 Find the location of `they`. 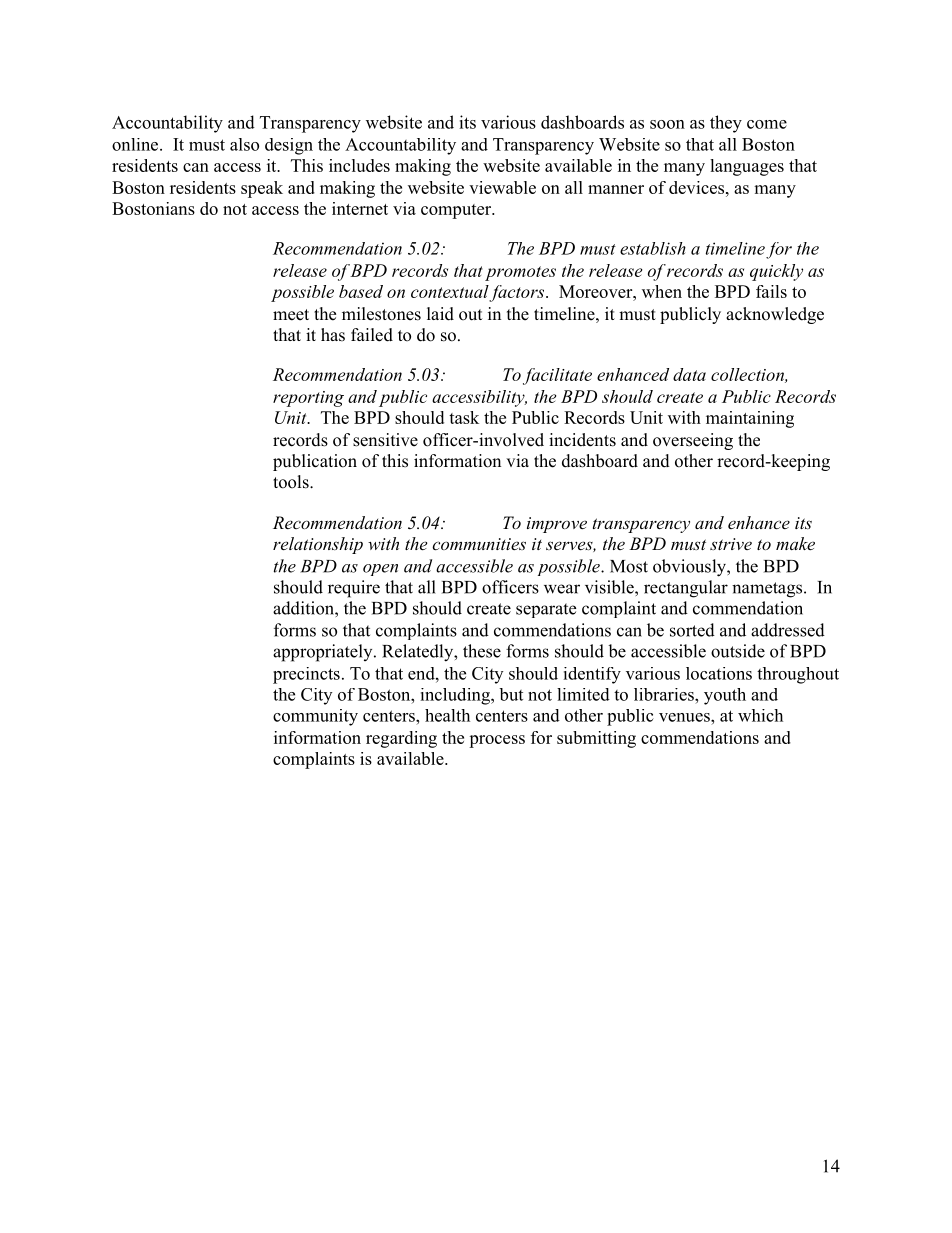

they is located at coordinates (726, 124).
